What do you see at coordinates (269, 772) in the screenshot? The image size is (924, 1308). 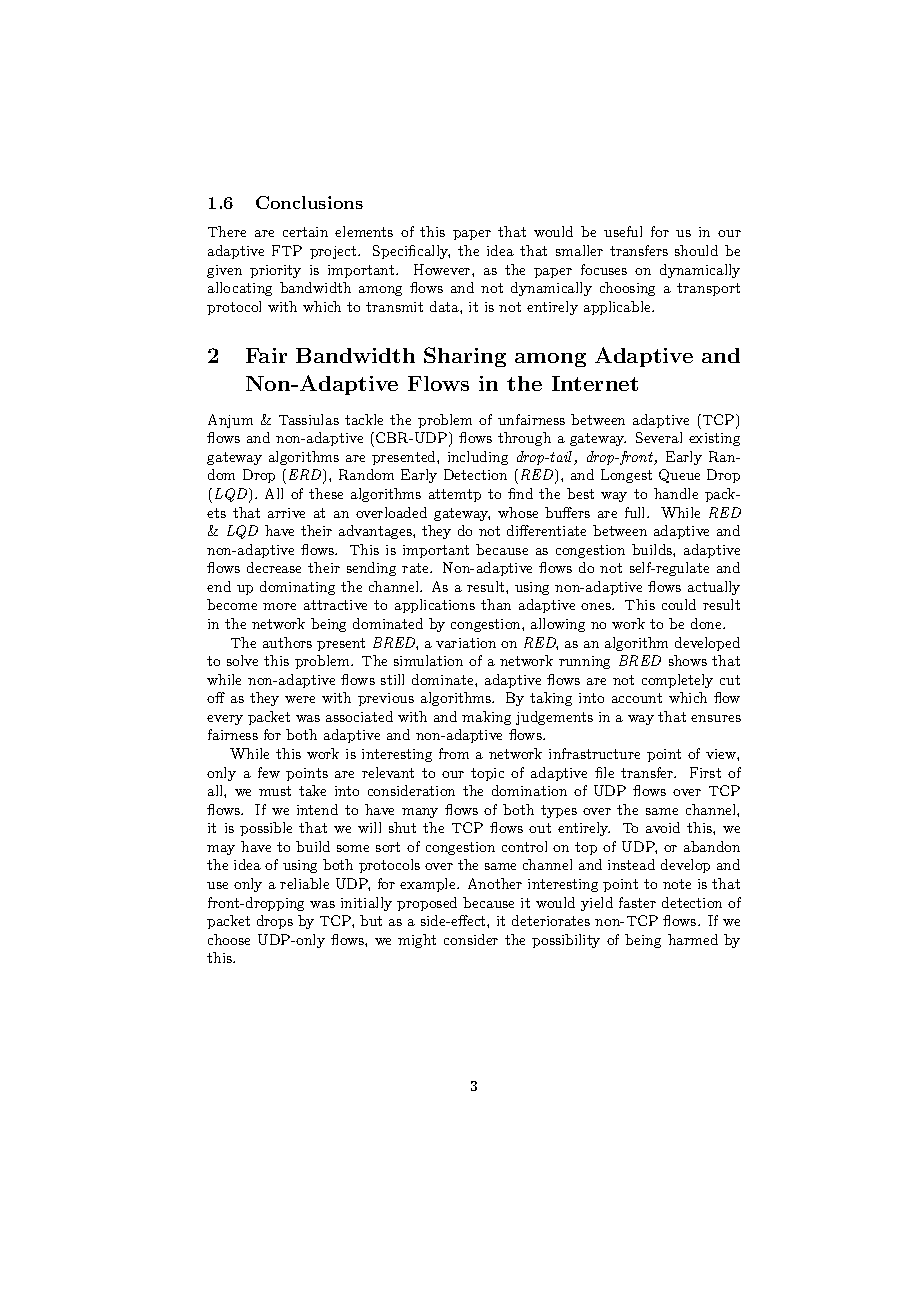 I see `few` at bounding box center [269, 772].
